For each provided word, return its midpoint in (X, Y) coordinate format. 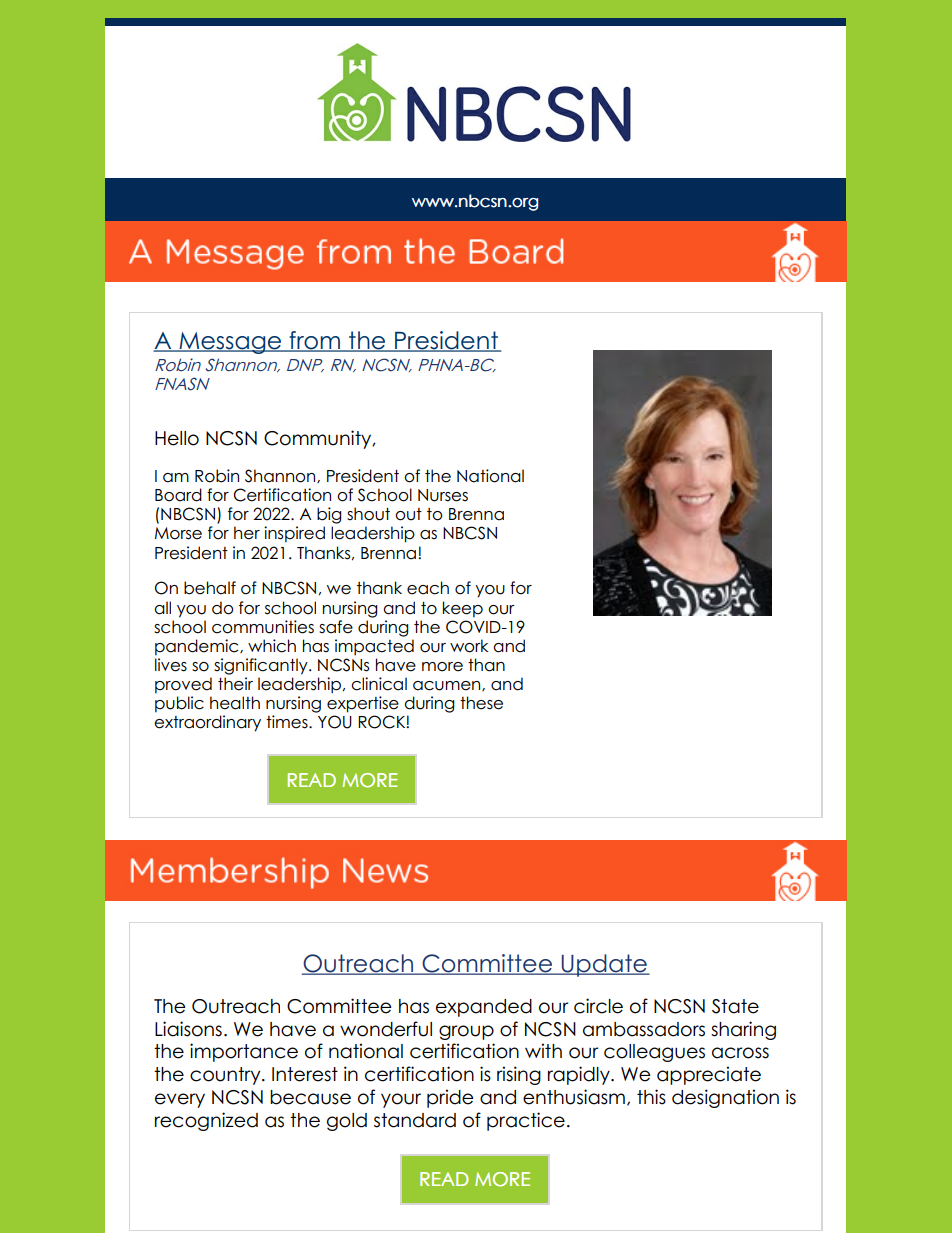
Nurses (443, 495)
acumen (448, 686)
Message (230, 343)
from (315, 341)
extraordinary (207, 723)
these (481, 703)
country (226, 1076)
